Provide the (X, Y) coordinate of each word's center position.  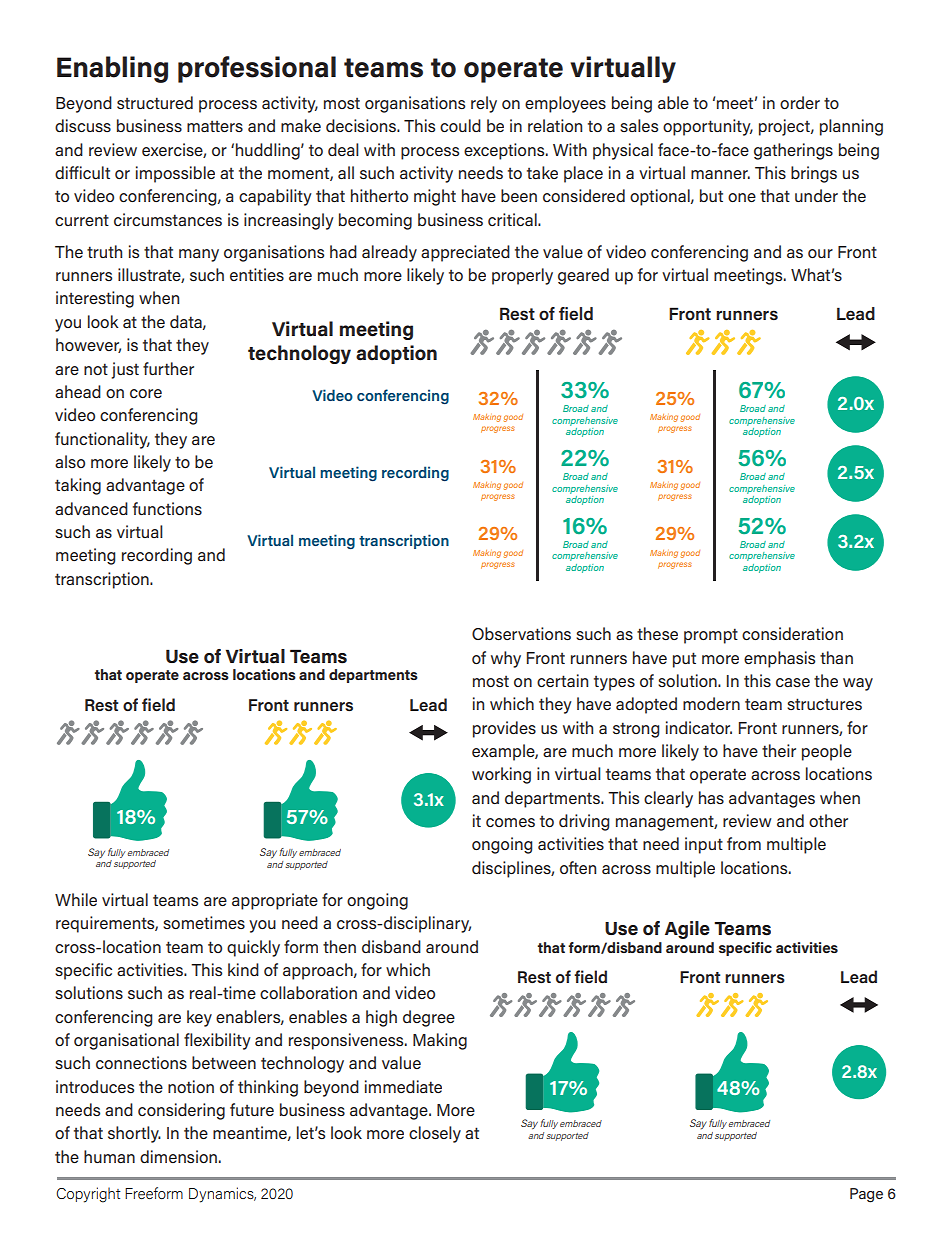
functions (167, 508)
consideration (792, 633)
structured (155, 102)
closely (435, 1134)
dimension (178, 1156)
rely (484, 104)
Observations (521, 633)
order (800, 102)
